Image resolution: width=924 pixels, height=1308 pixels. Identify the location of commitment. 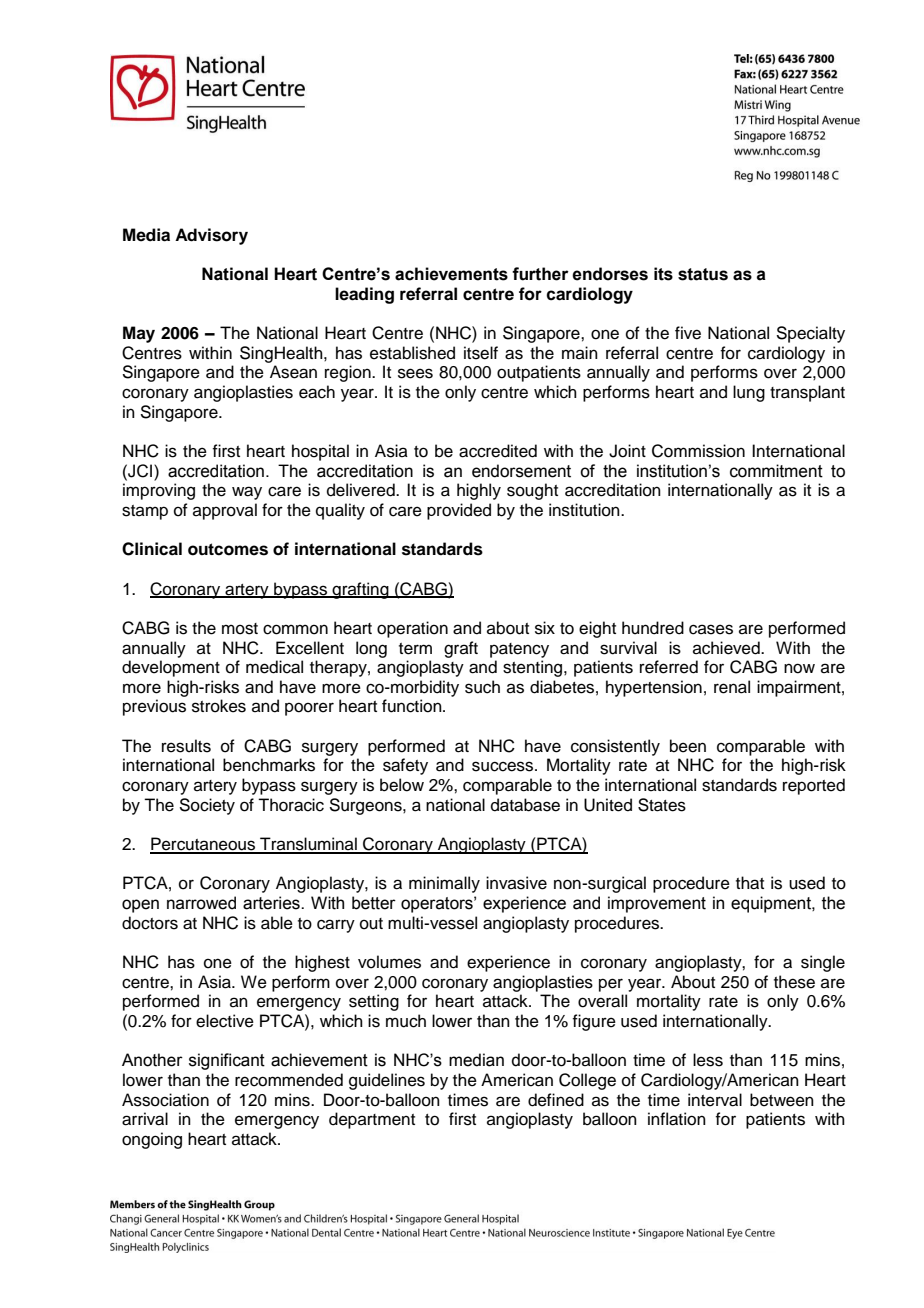
(776, 471).
